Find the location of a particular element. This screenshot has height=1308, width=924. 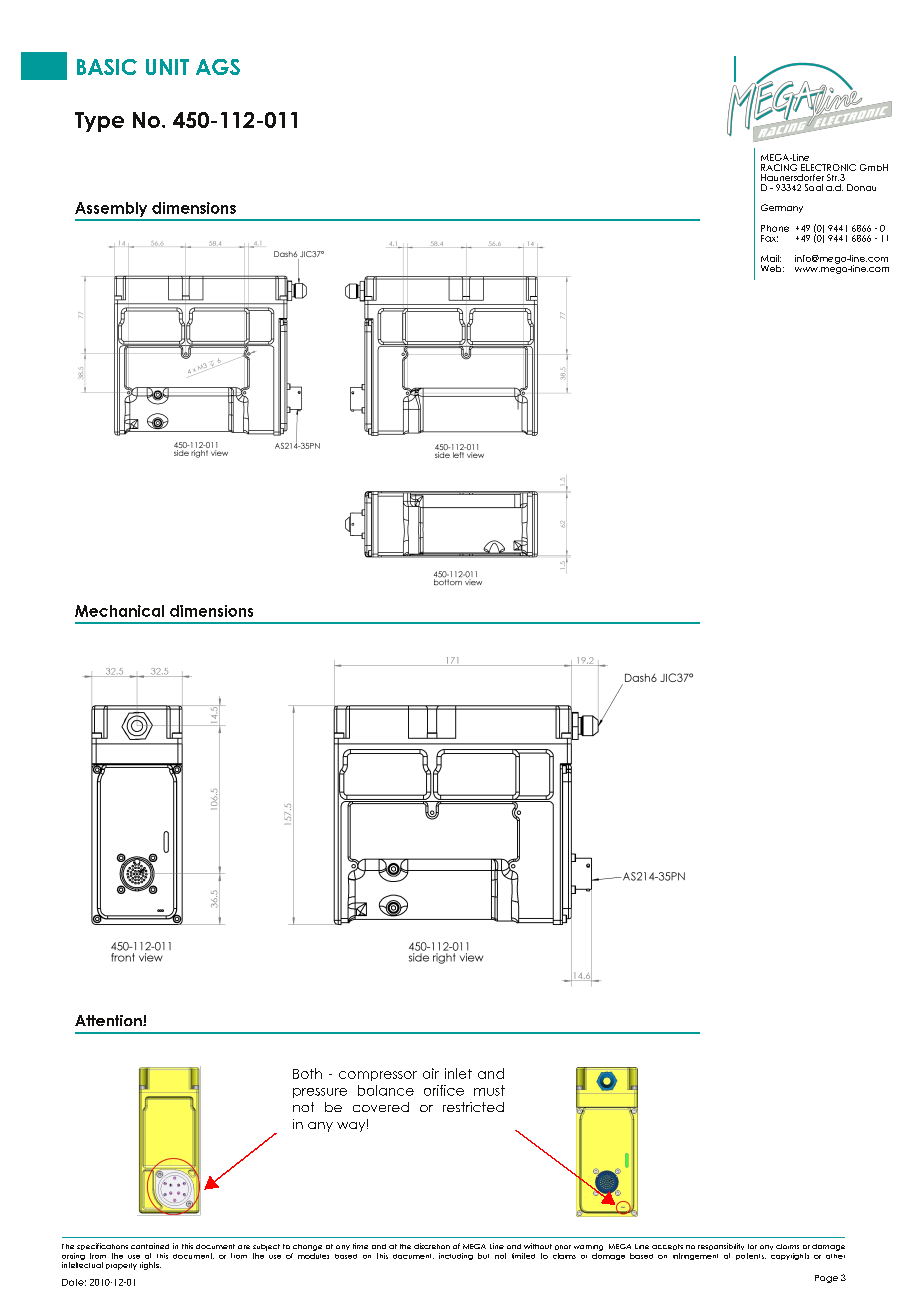

AGS is located at coordinates (218, 67).
